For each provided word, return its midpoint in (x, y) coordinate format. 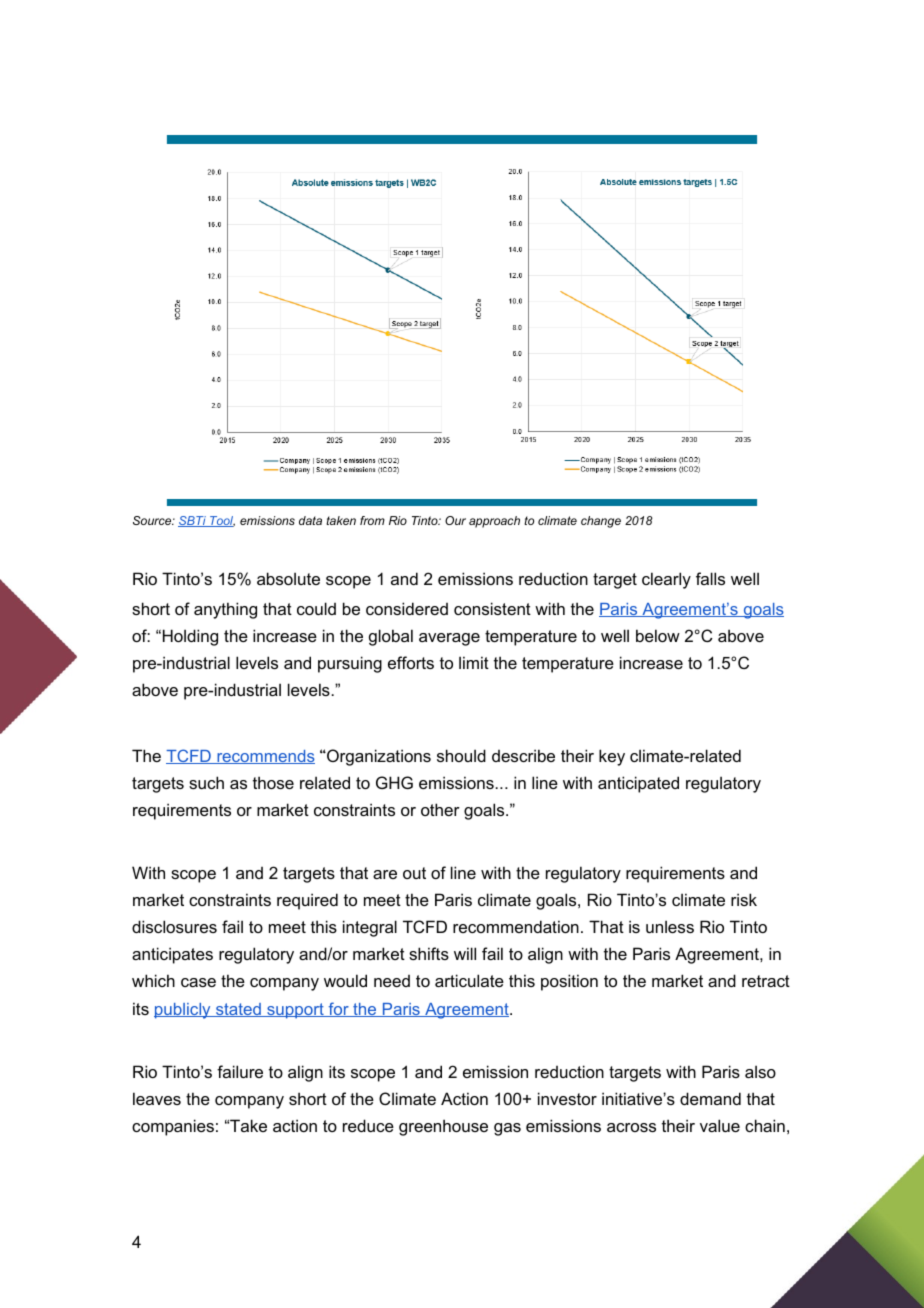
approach (494, 522)
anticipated (638, 784)
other (440, 809)
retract (766, 981)
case (198, 982)
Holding (190, 637)
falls (710, 578)
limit (474, 662)
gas (507, 1129)
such (206, 782)
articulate (469, 980)
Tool (221, 521)
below (658, 635)
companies (173, 1127)
